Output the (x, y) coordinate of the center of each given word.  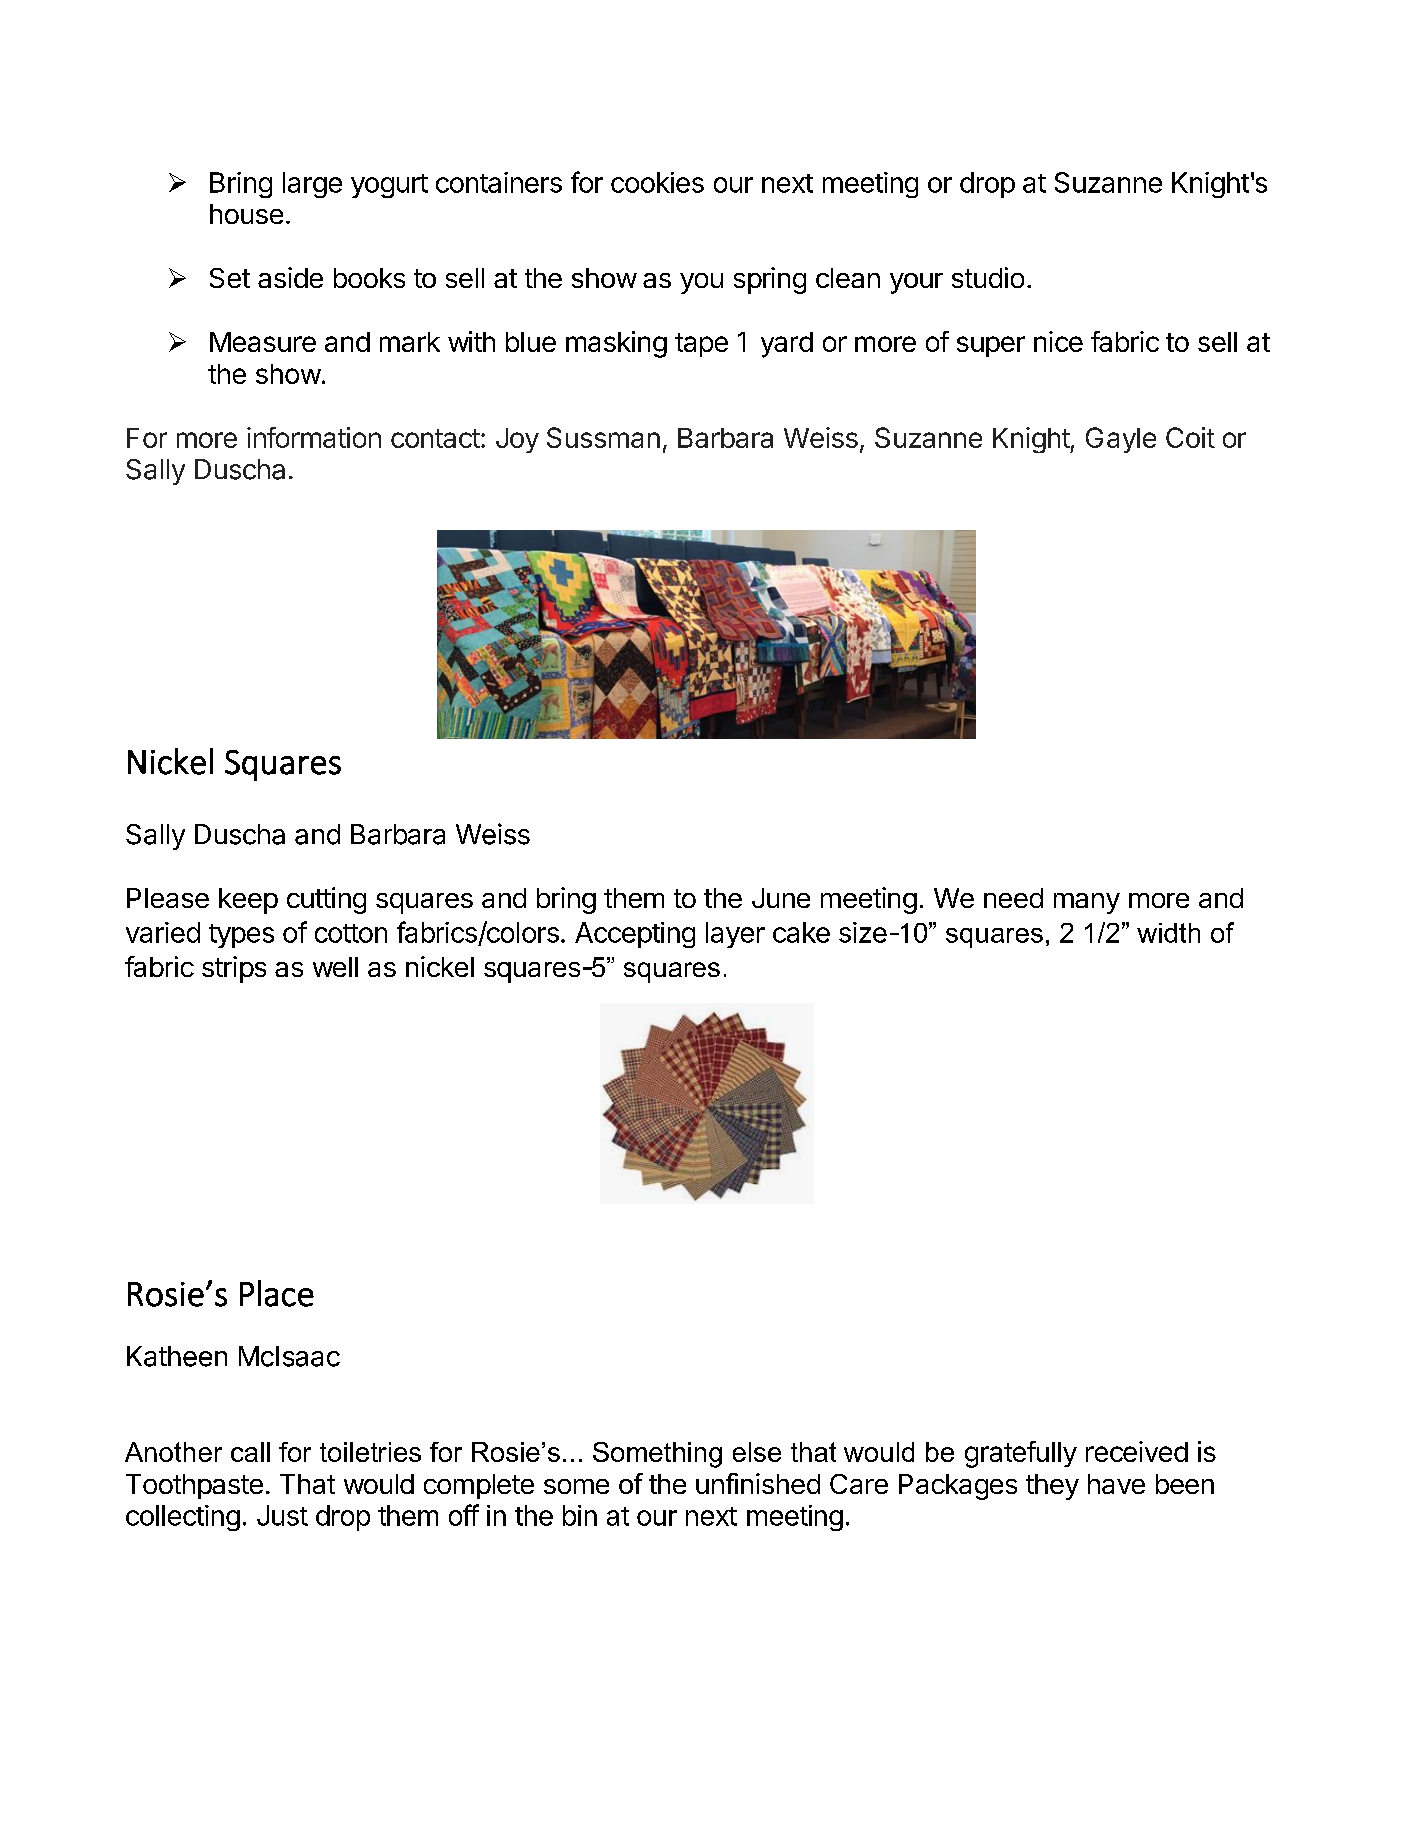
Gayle (1121, 440)
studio (988, 277)
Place (277, 1293)
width (1168, 933)
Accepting (635, 935)
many (1087, 903)
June (781, 898)
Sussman (603, 437)
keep (248, 901)
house (246, 214)
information (314, 437)
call (250, 1452)
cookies (657, 182)
